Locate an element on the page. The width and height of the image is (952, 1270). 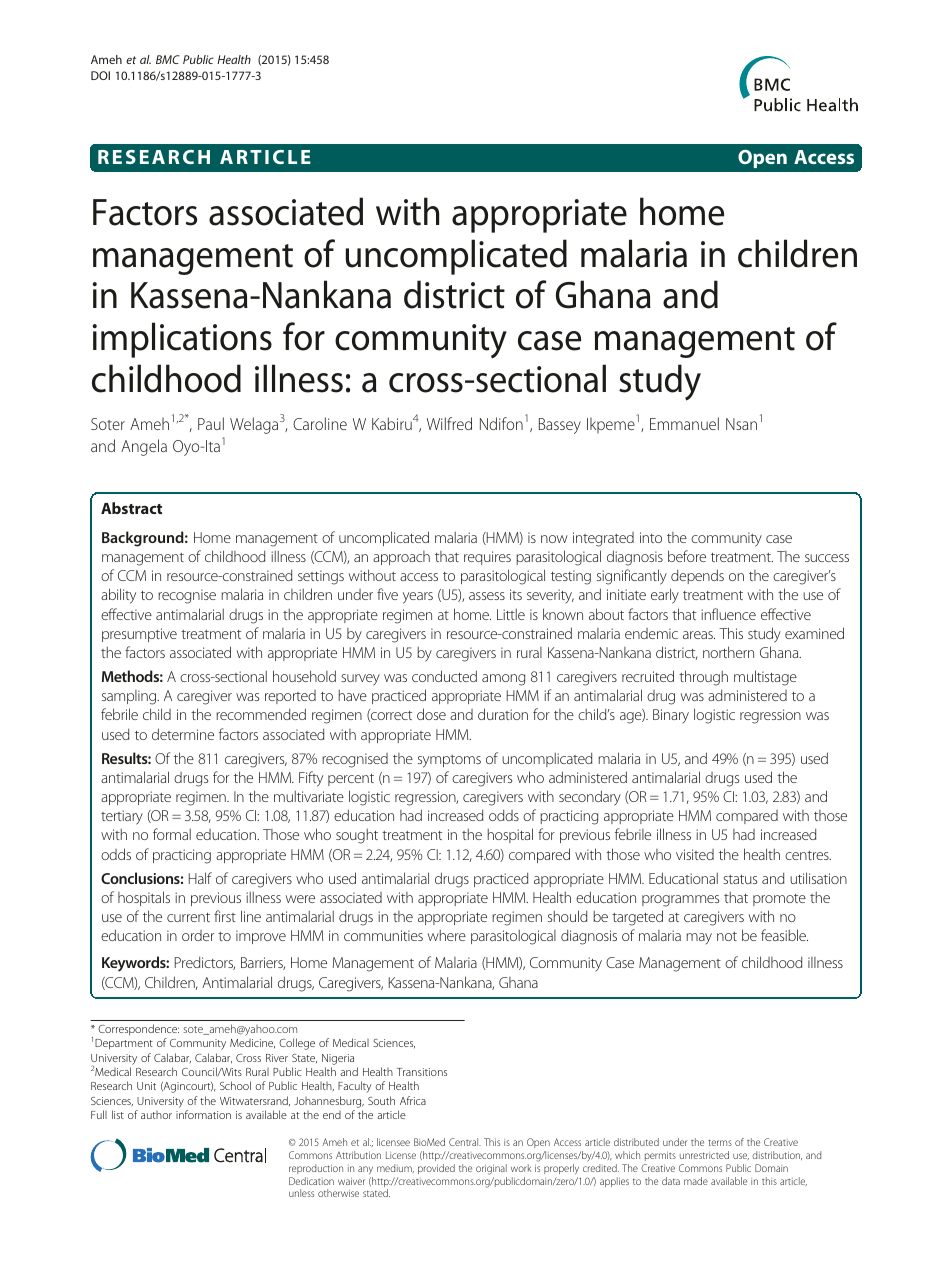
Emmanuel is located at coordinates (684, 423).
